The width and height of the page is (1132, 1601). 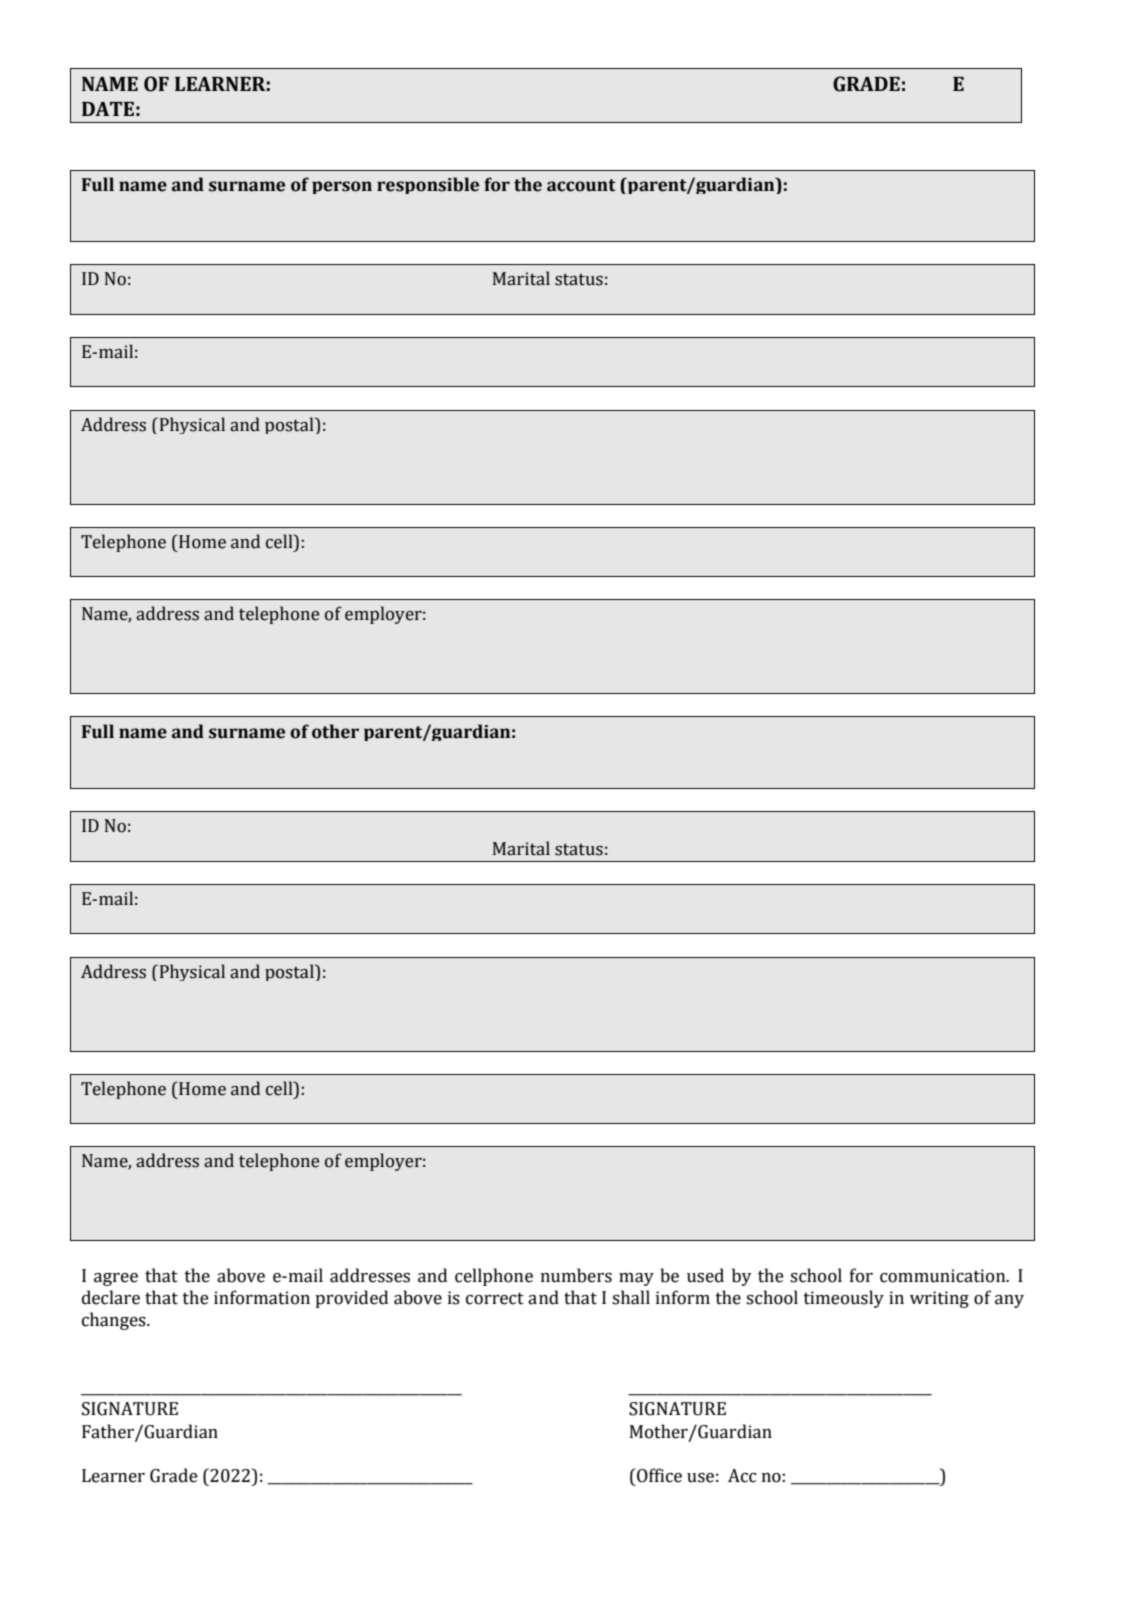 What do you see at coordinates (658, 1475) in the page?
I see `Office` at bounding box center [658, 1475].
